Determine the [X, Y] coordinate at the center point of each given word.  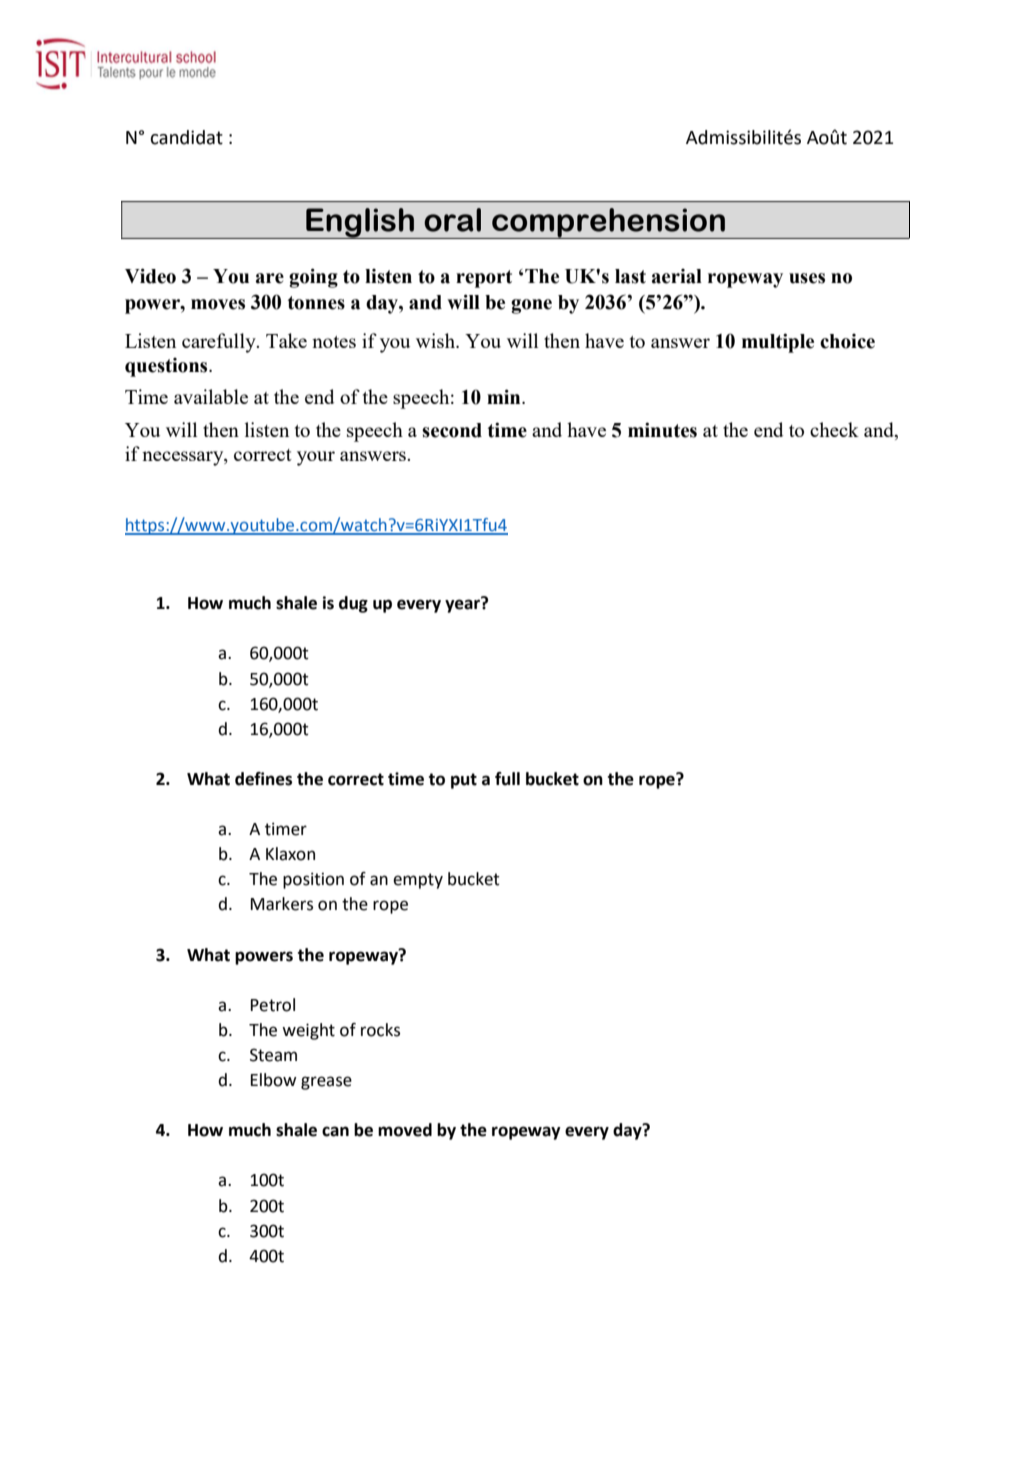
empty [418, 881]
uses [807, 278]
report [484, 279]
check [834, 429]
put [464, 781]
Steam [273, 1055]
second [452, 430]
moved [405, 1130]
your [316, 458]
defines [263, 779]
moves [218, 304]
